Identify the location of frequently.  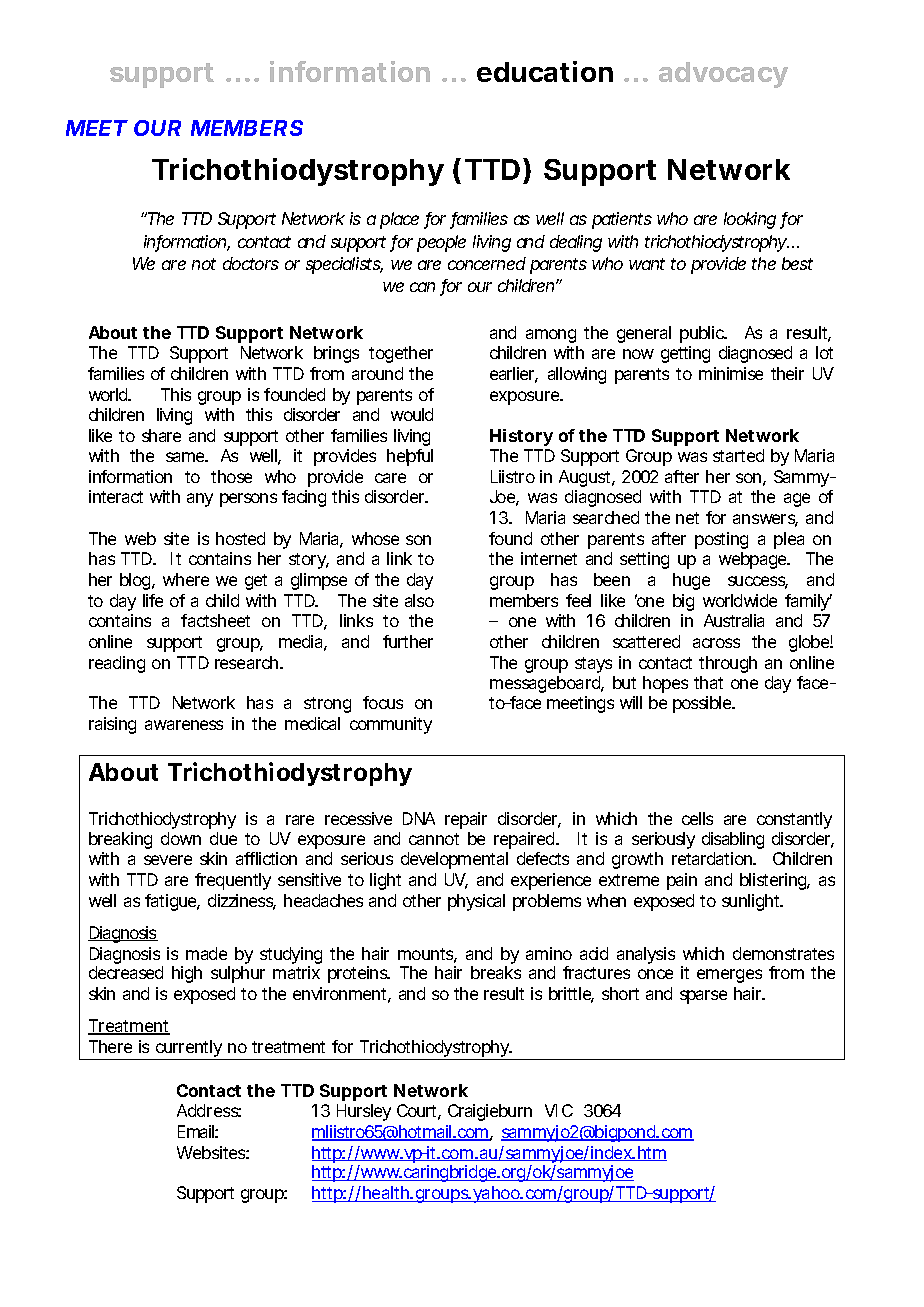
(233, 881).
